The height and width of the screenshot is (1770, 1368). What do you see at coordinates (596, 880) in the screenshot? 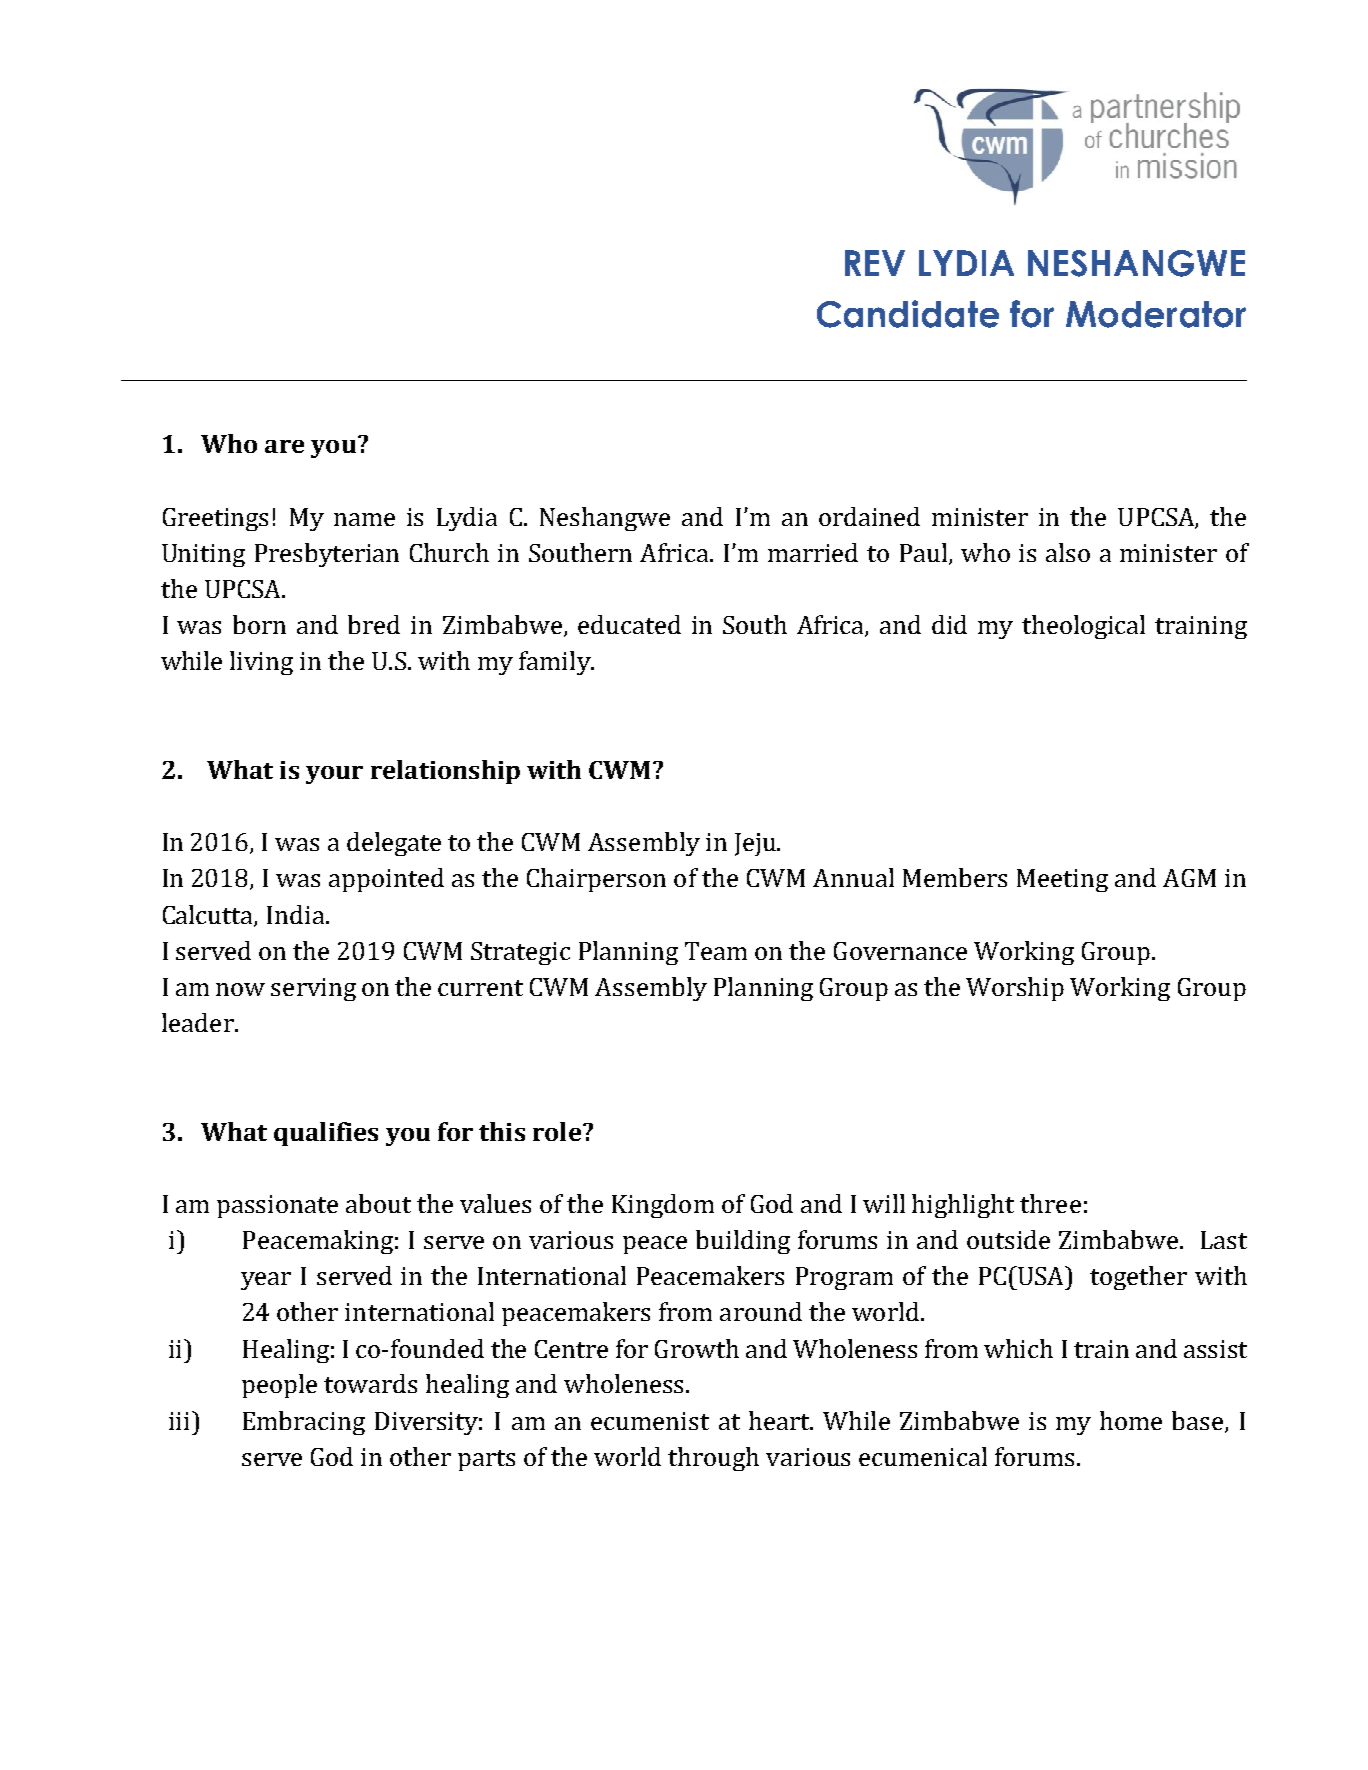
I see `Chairperson` at bounding box center [596, 880].
